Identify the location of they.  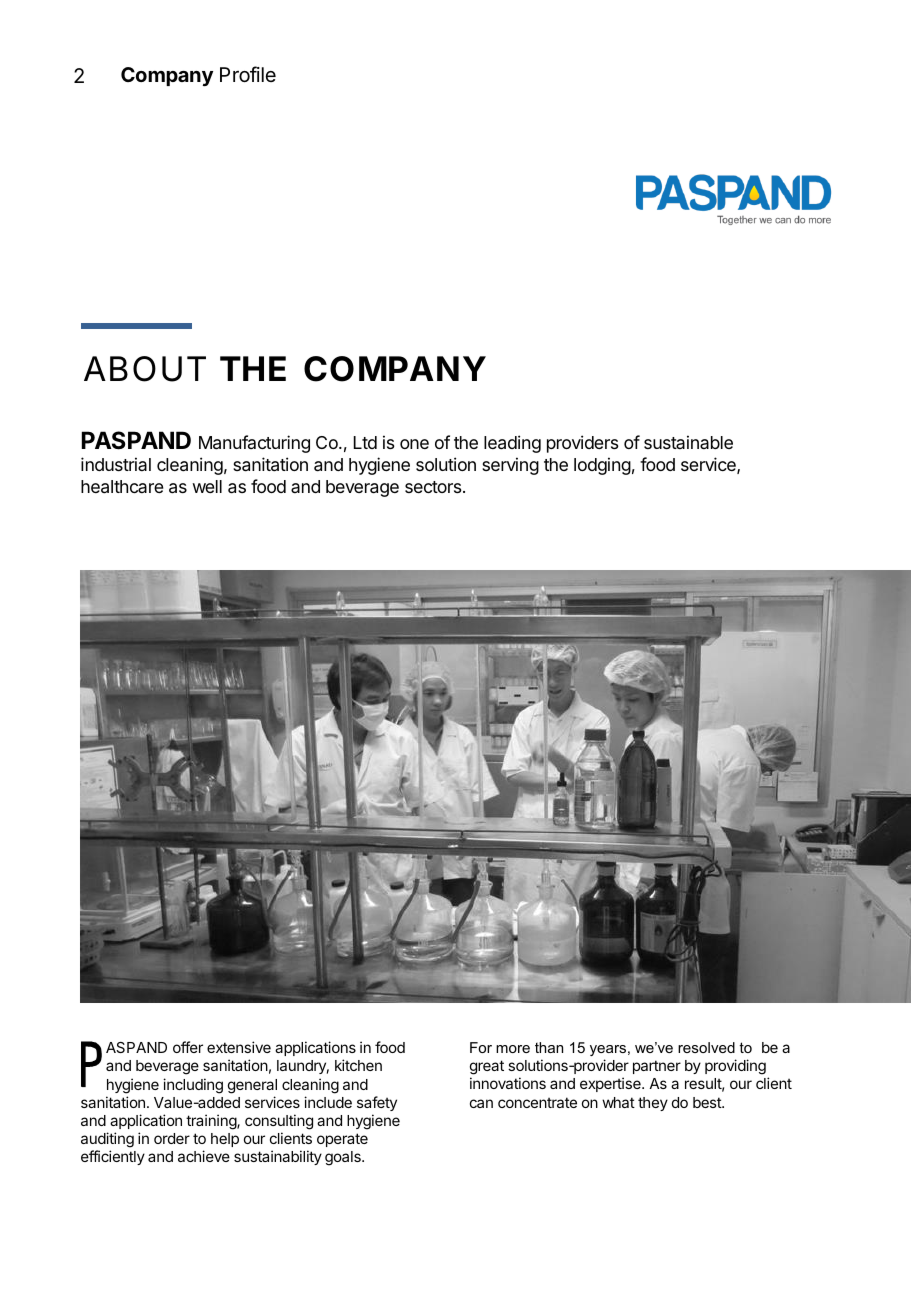
(653, 1104).
